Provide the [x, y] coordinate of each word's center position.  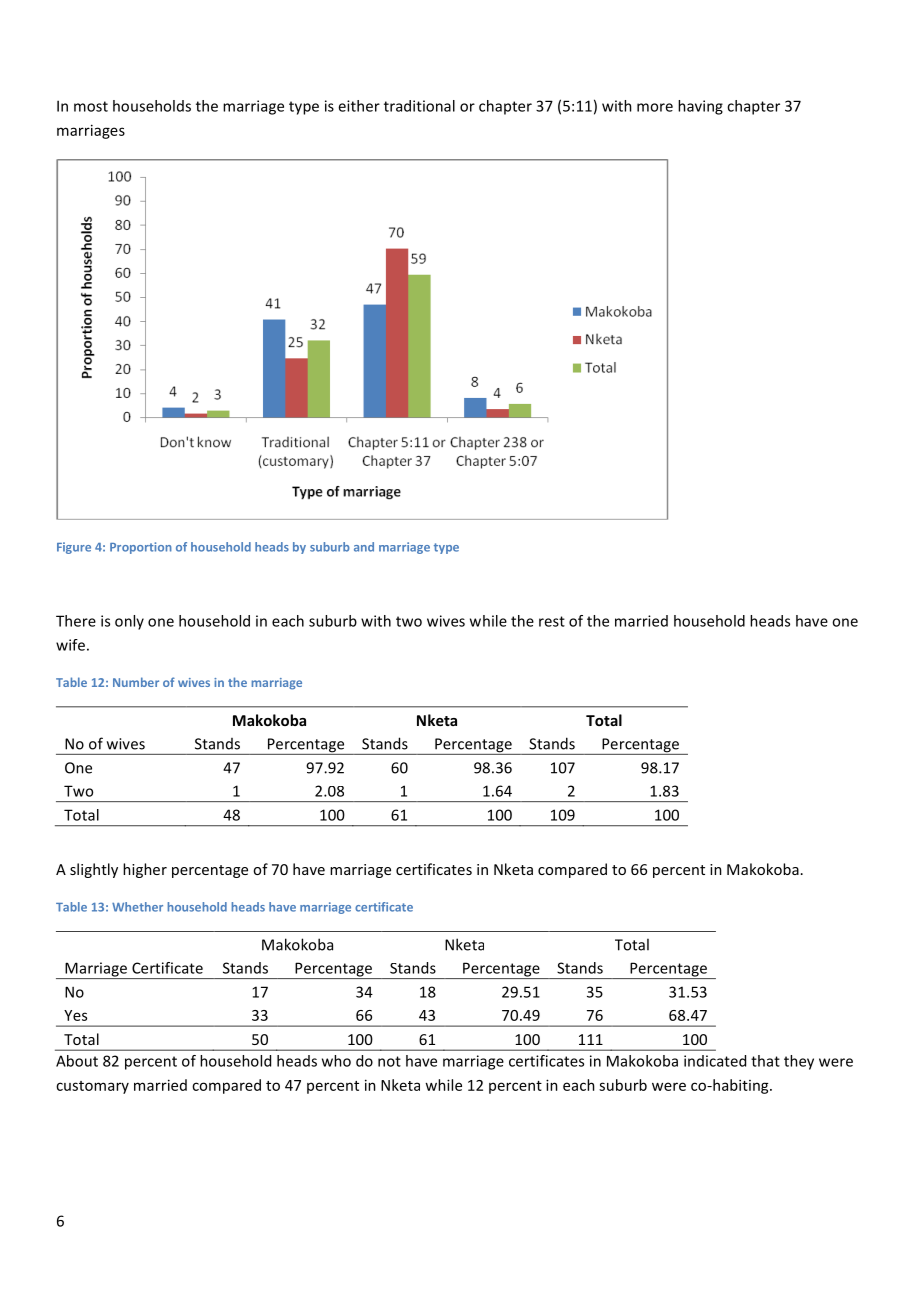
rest [552, 621]
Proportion [141, 548]
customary [92, 1087]
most [91, 106]
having [700, 107]
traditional [419, 106]
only [129, 622]
